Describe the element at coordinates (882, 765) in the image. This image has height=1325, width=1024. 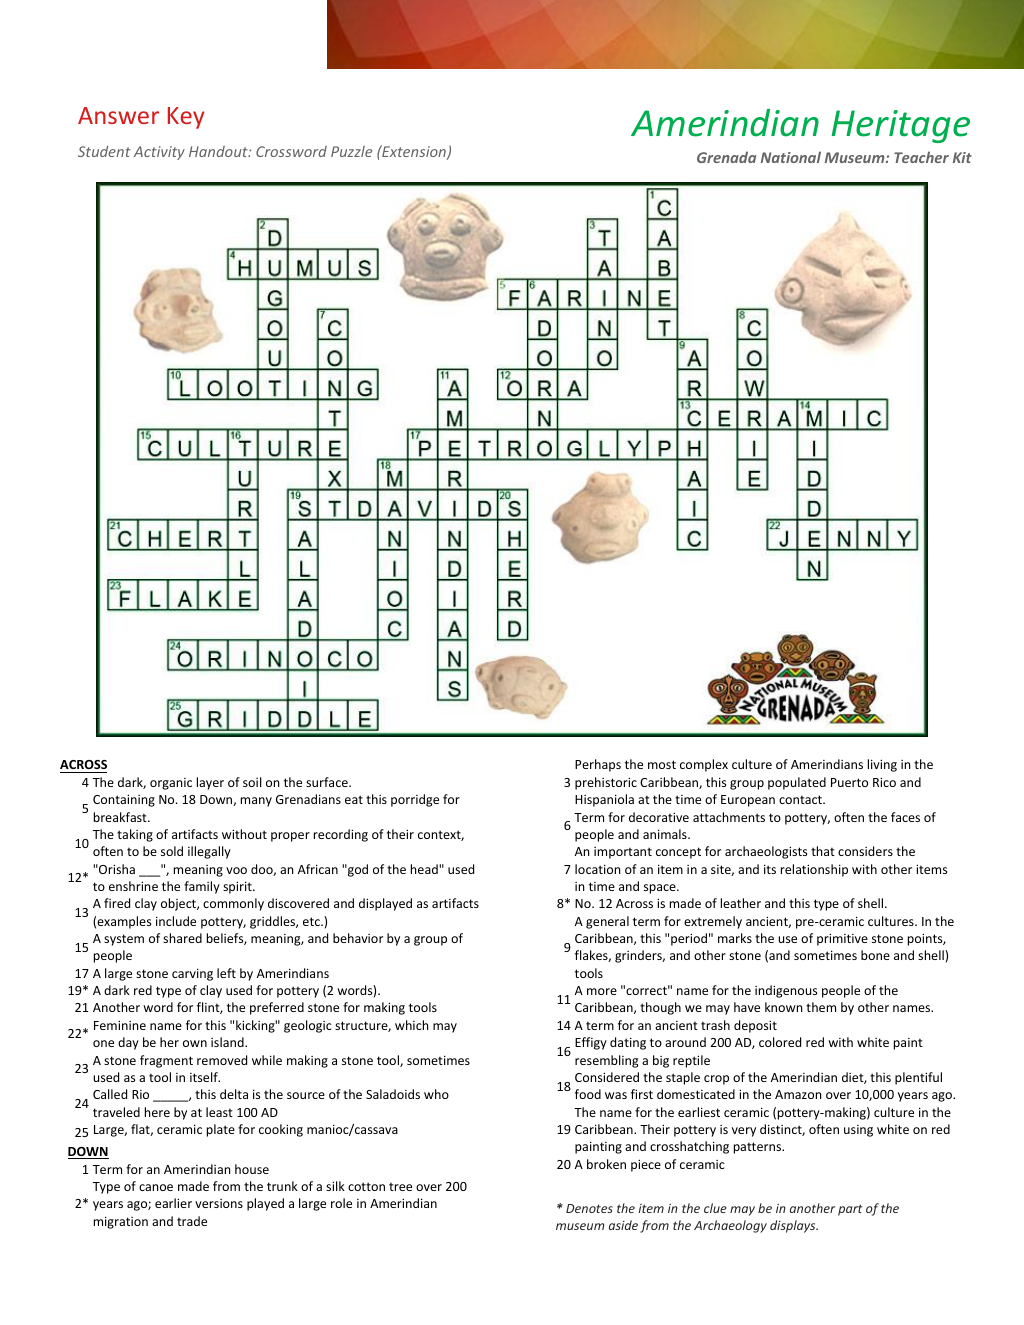
I see `living` at that location.
